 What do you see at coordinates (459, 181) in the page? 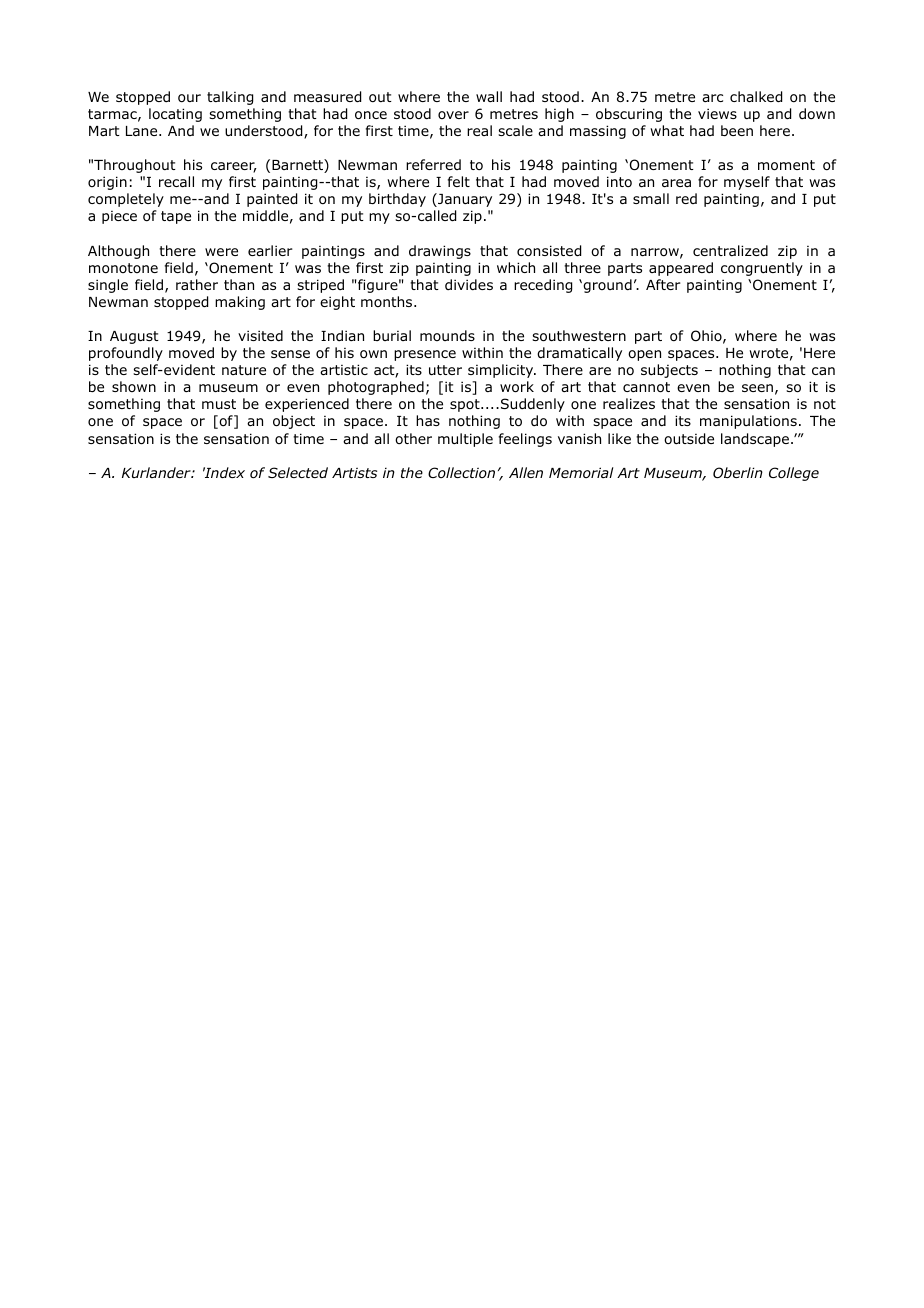
I see `felt` at bounding box center [459, 181].
